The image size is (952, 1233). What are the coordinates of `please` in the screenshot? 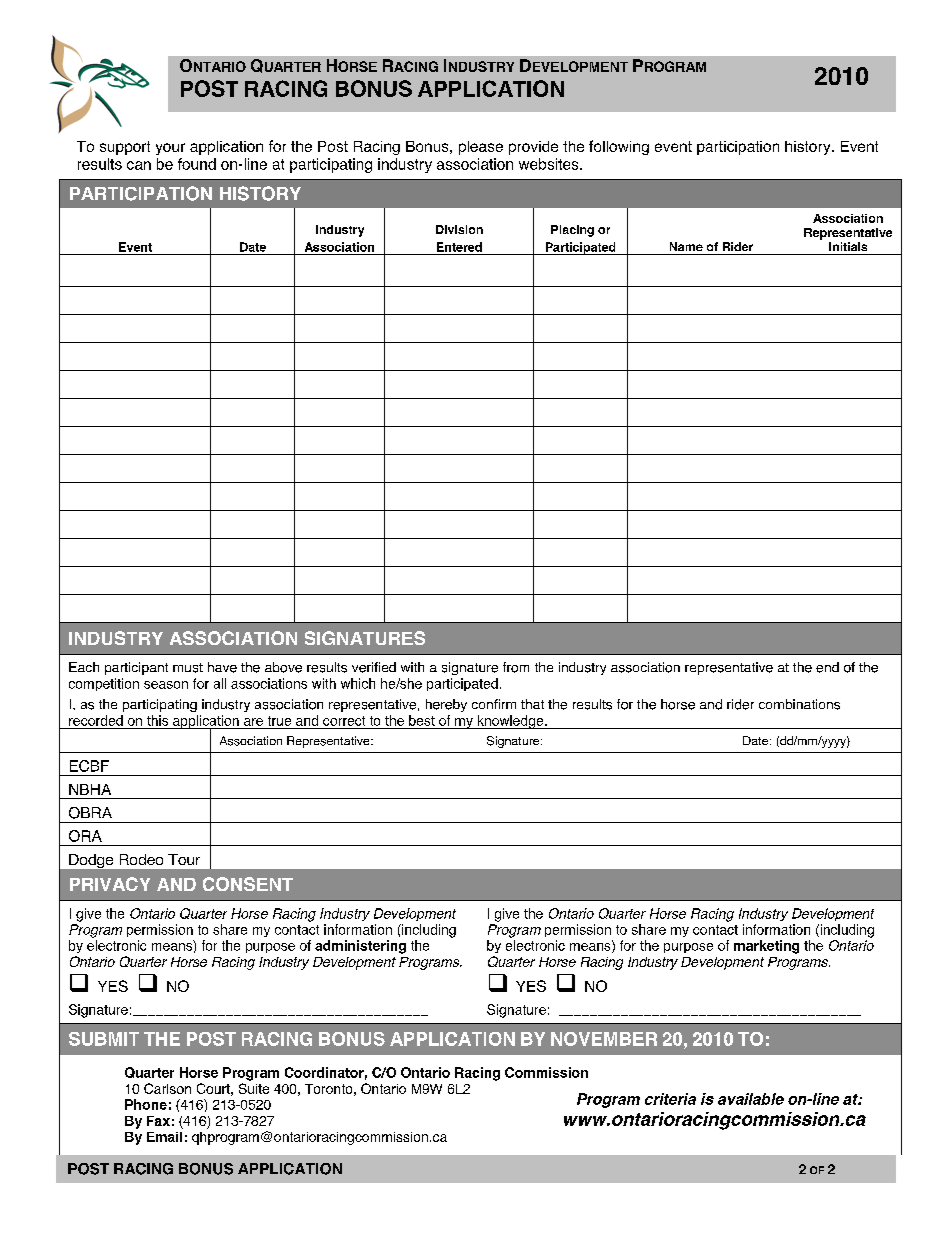 It's located at (481, 148).
